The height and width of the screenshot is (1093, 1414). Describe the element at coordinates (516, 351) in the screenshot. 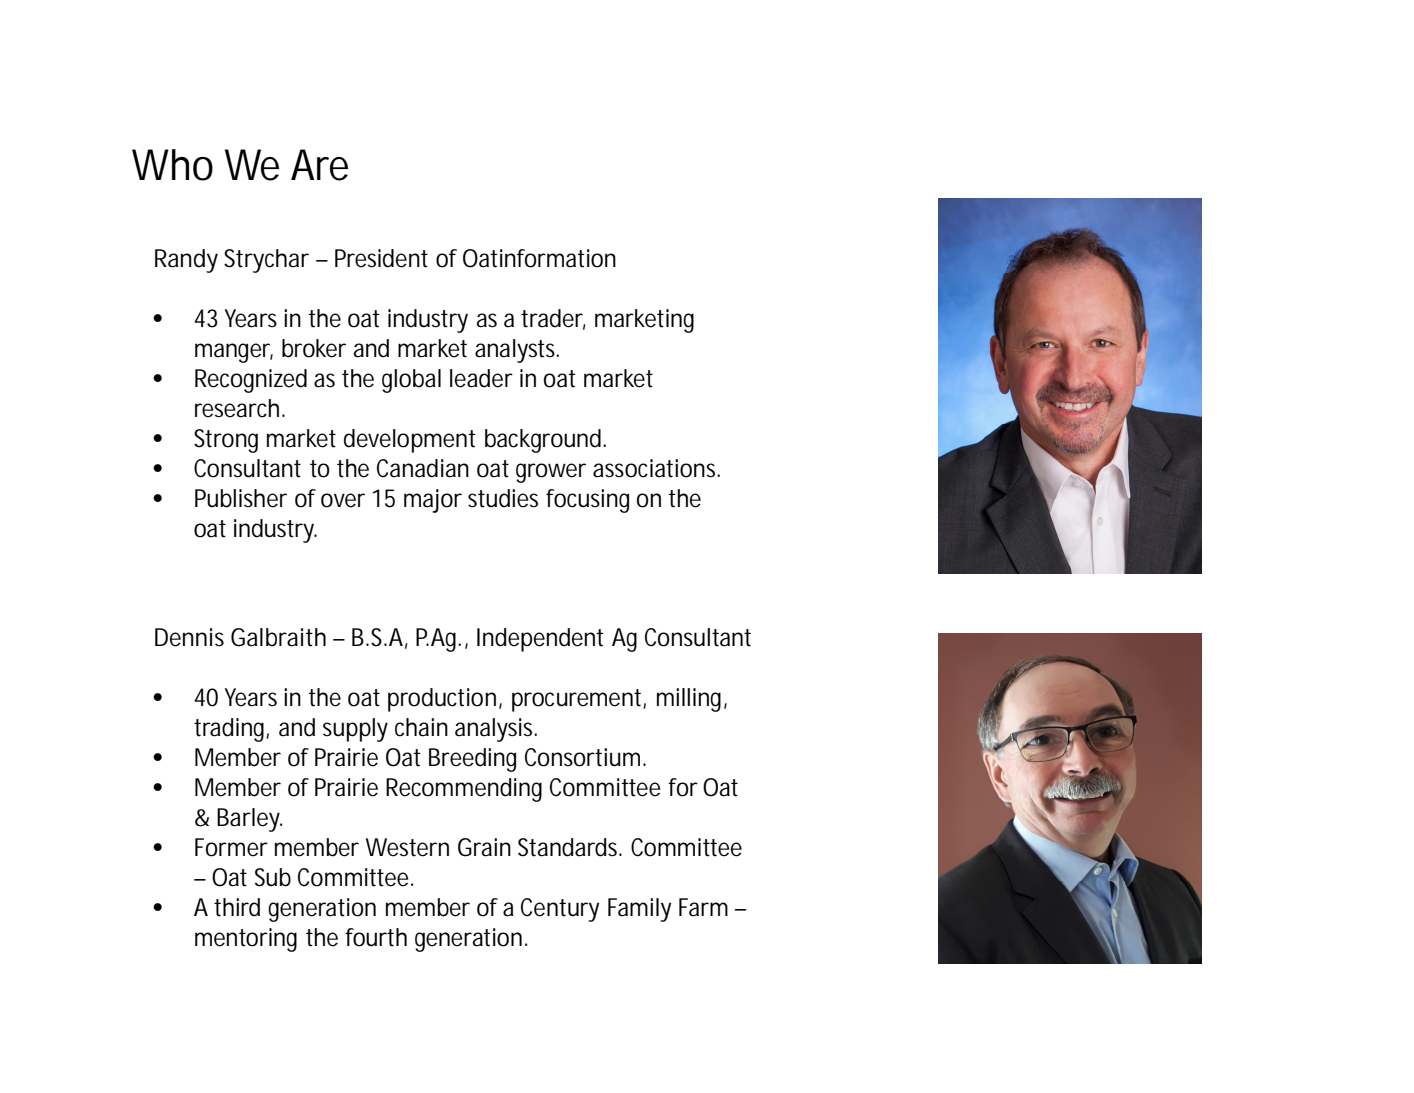

I see `analysts` at that location.
